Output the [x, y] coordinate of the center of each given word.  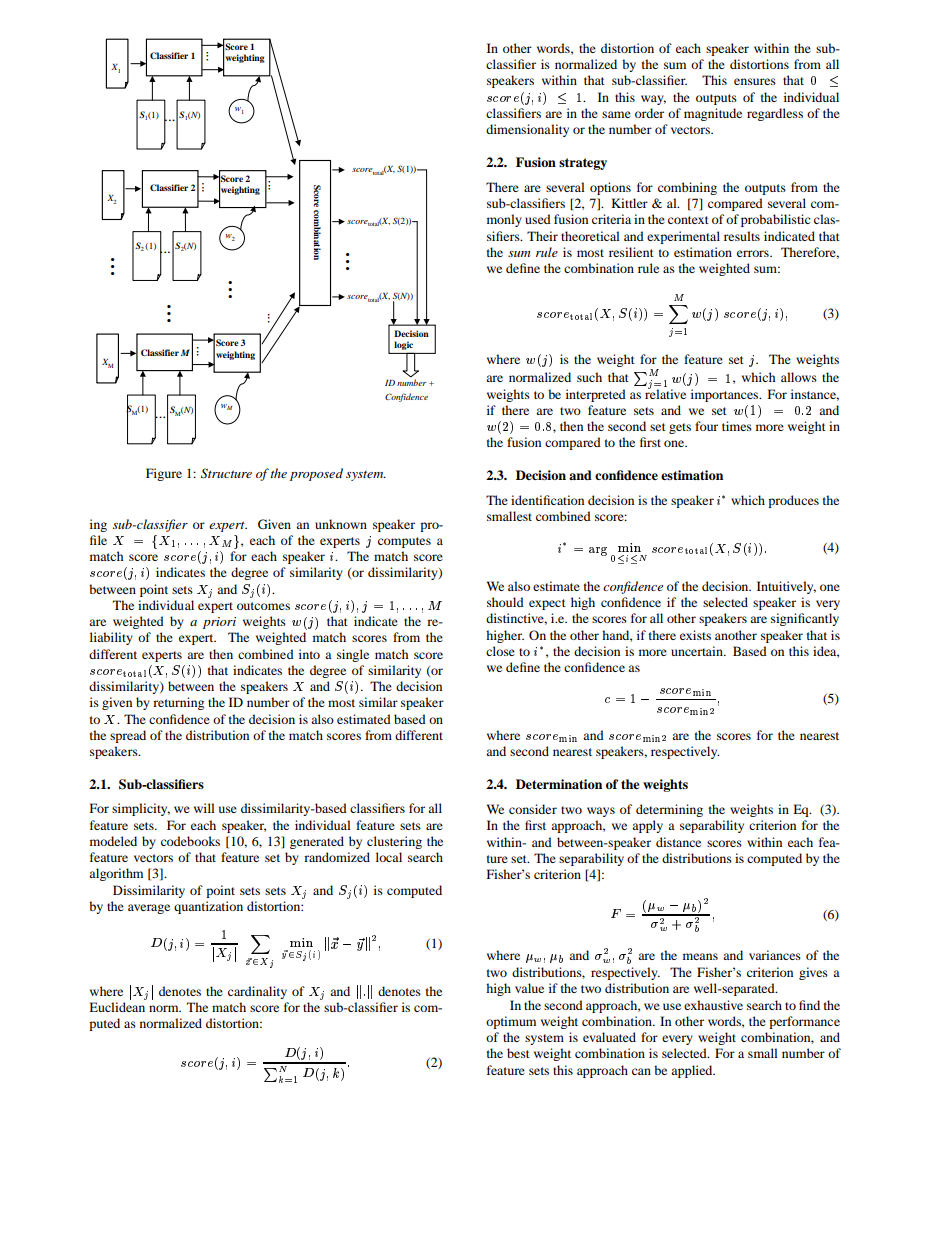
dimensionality [527, 130]
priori [219, 623]
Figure [164, 474]
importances [726, 395]
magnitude [713, 114]
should [505, 602]
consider [533, 809]
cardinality [257, 992]
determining [669, 810]
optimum [511, 1022]
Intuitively [786, 587]
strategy [583, 164]
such [589, 377]
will [204, 808]
